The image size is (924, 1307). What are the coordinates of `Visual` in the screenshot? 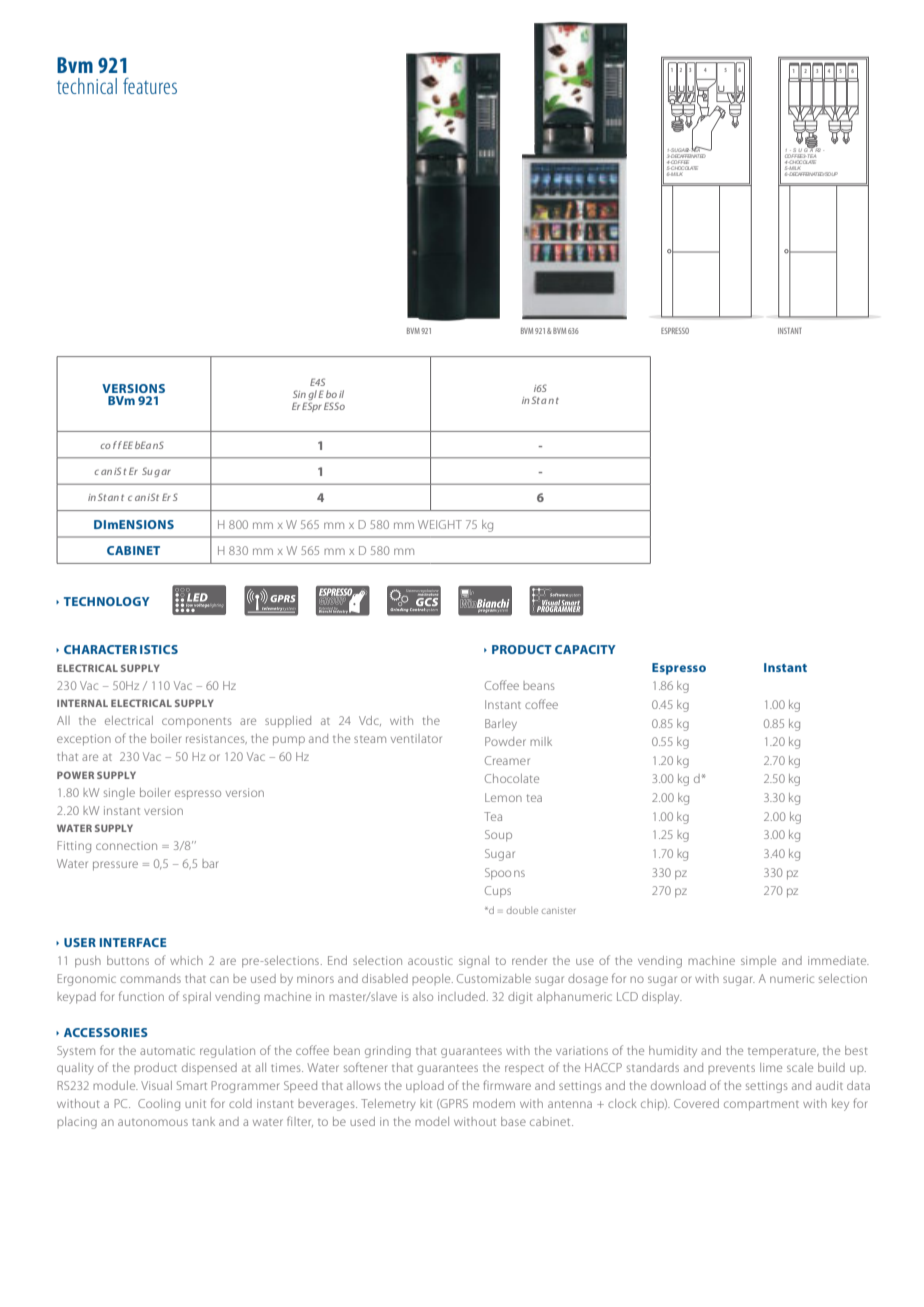 It's located at (156, 1085).
